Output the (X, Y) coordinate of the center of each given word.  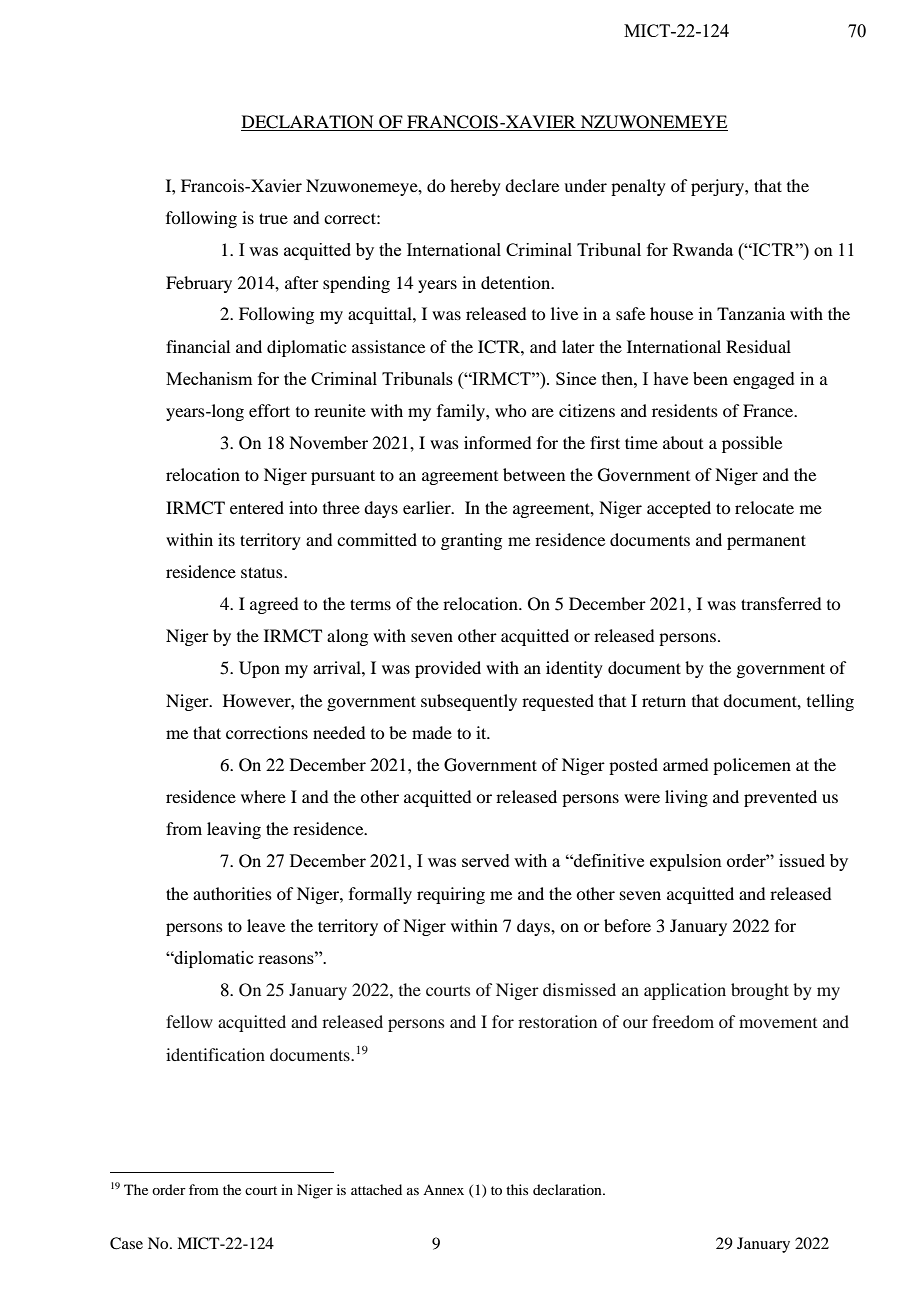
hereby (475, 187)
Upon (259, 669)
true (273, 218)
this (517, 1189)
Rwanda (703, 249)
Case (126, 1243)
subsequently (469, 702)
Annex (443, 1190)
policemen (752, 766)
